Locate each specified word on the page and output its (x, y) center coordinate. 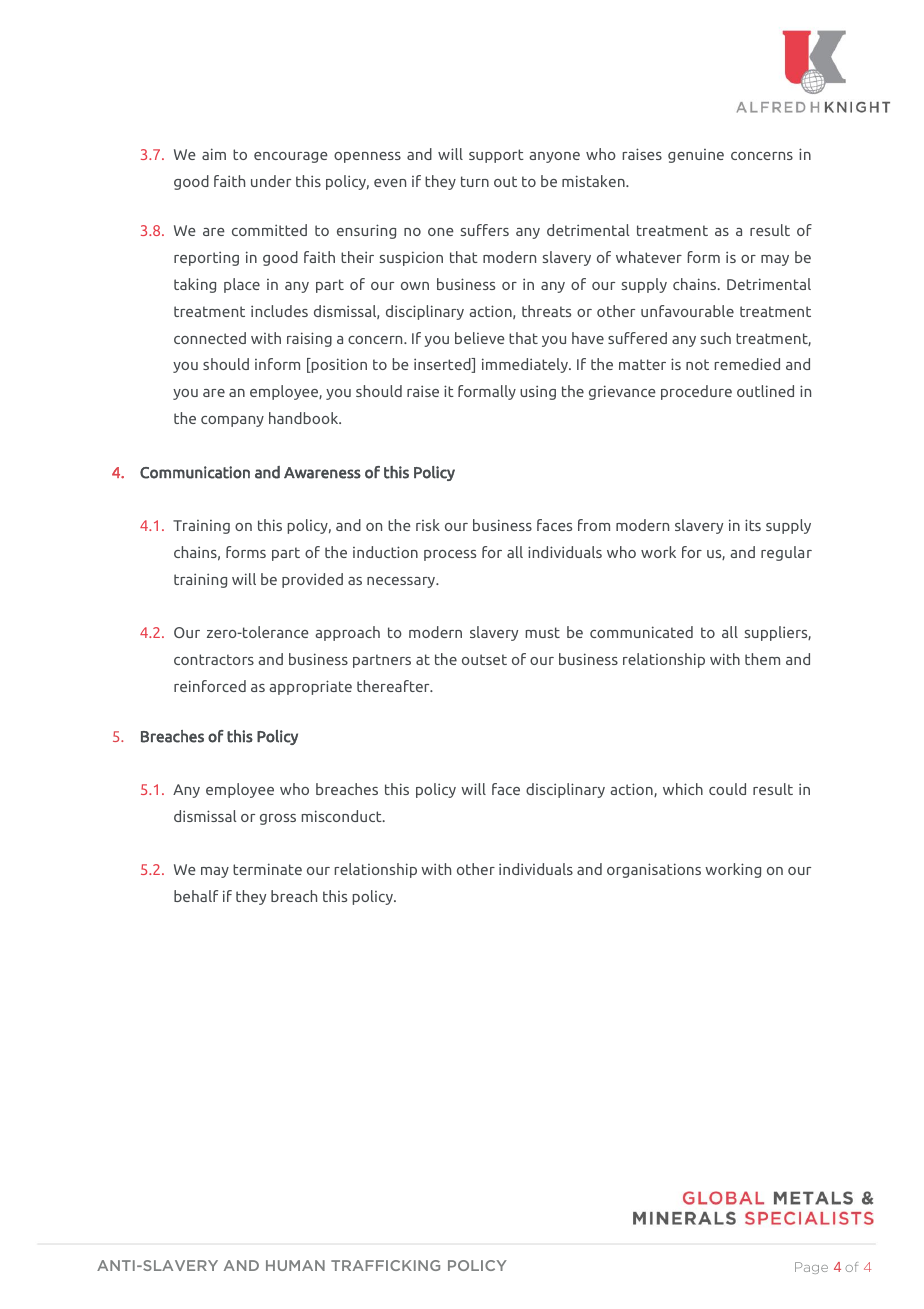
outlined (765, 391)
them (762, 659)
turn (475, 181)
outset (484, 659)
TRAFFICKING (385, 1265)
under (271, 181)
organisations (654, 870)
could (727, 789)
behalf (196, 896)
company (232, 421)
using (538, 392)
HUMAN (295, 1265)
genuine (696, 156)
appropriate (310, 687)
